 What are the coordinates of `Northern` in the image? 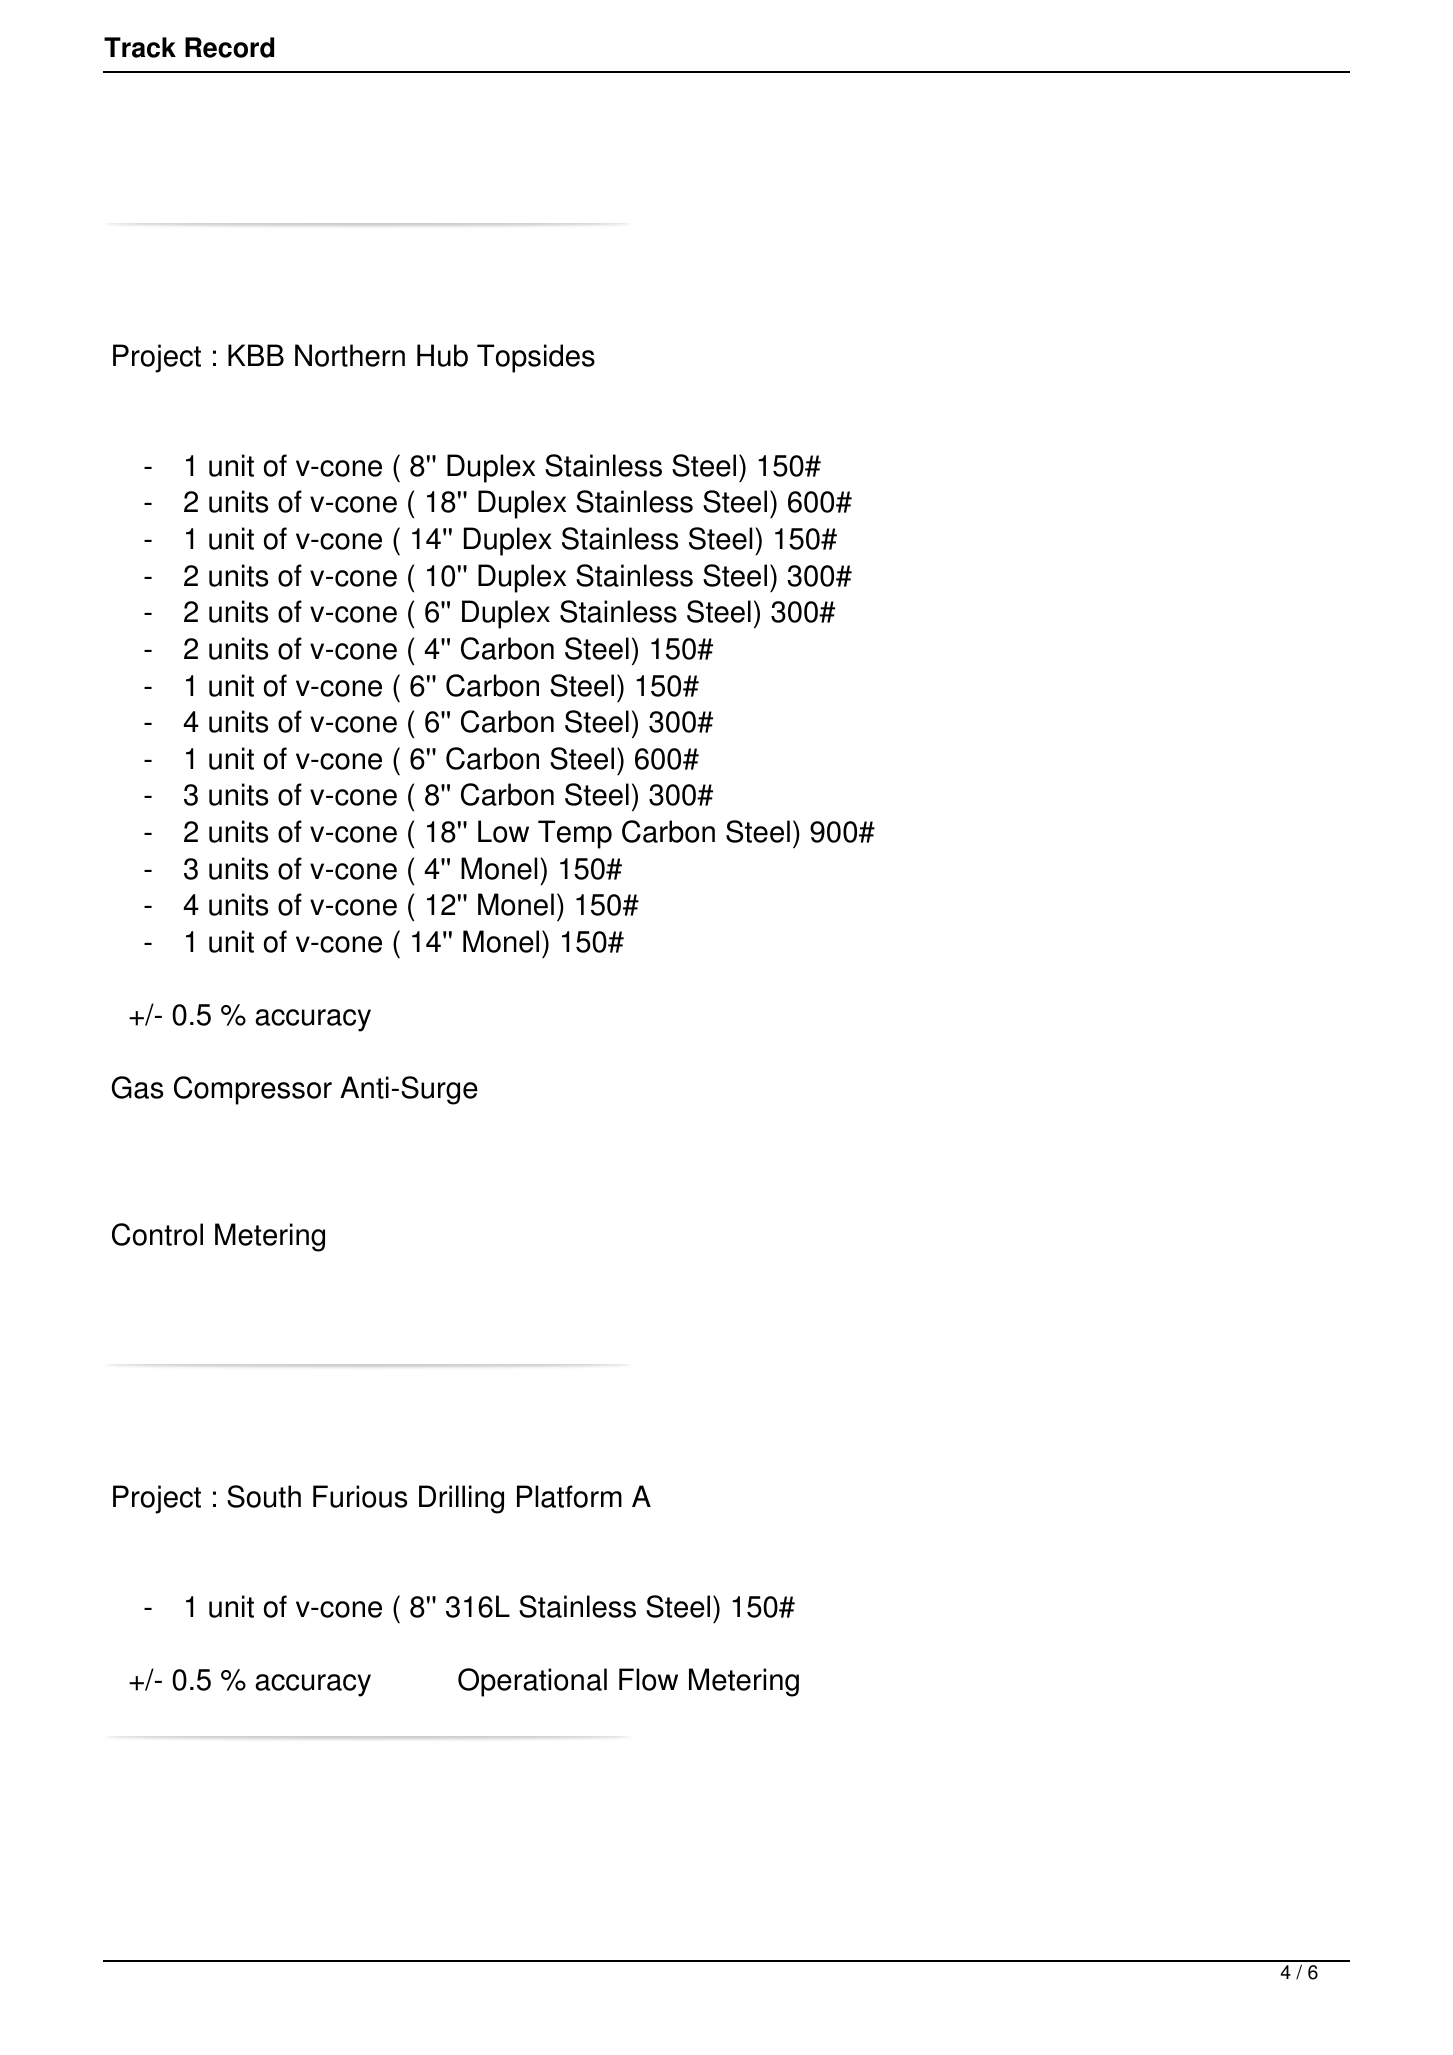 It's located at (350, 355).
